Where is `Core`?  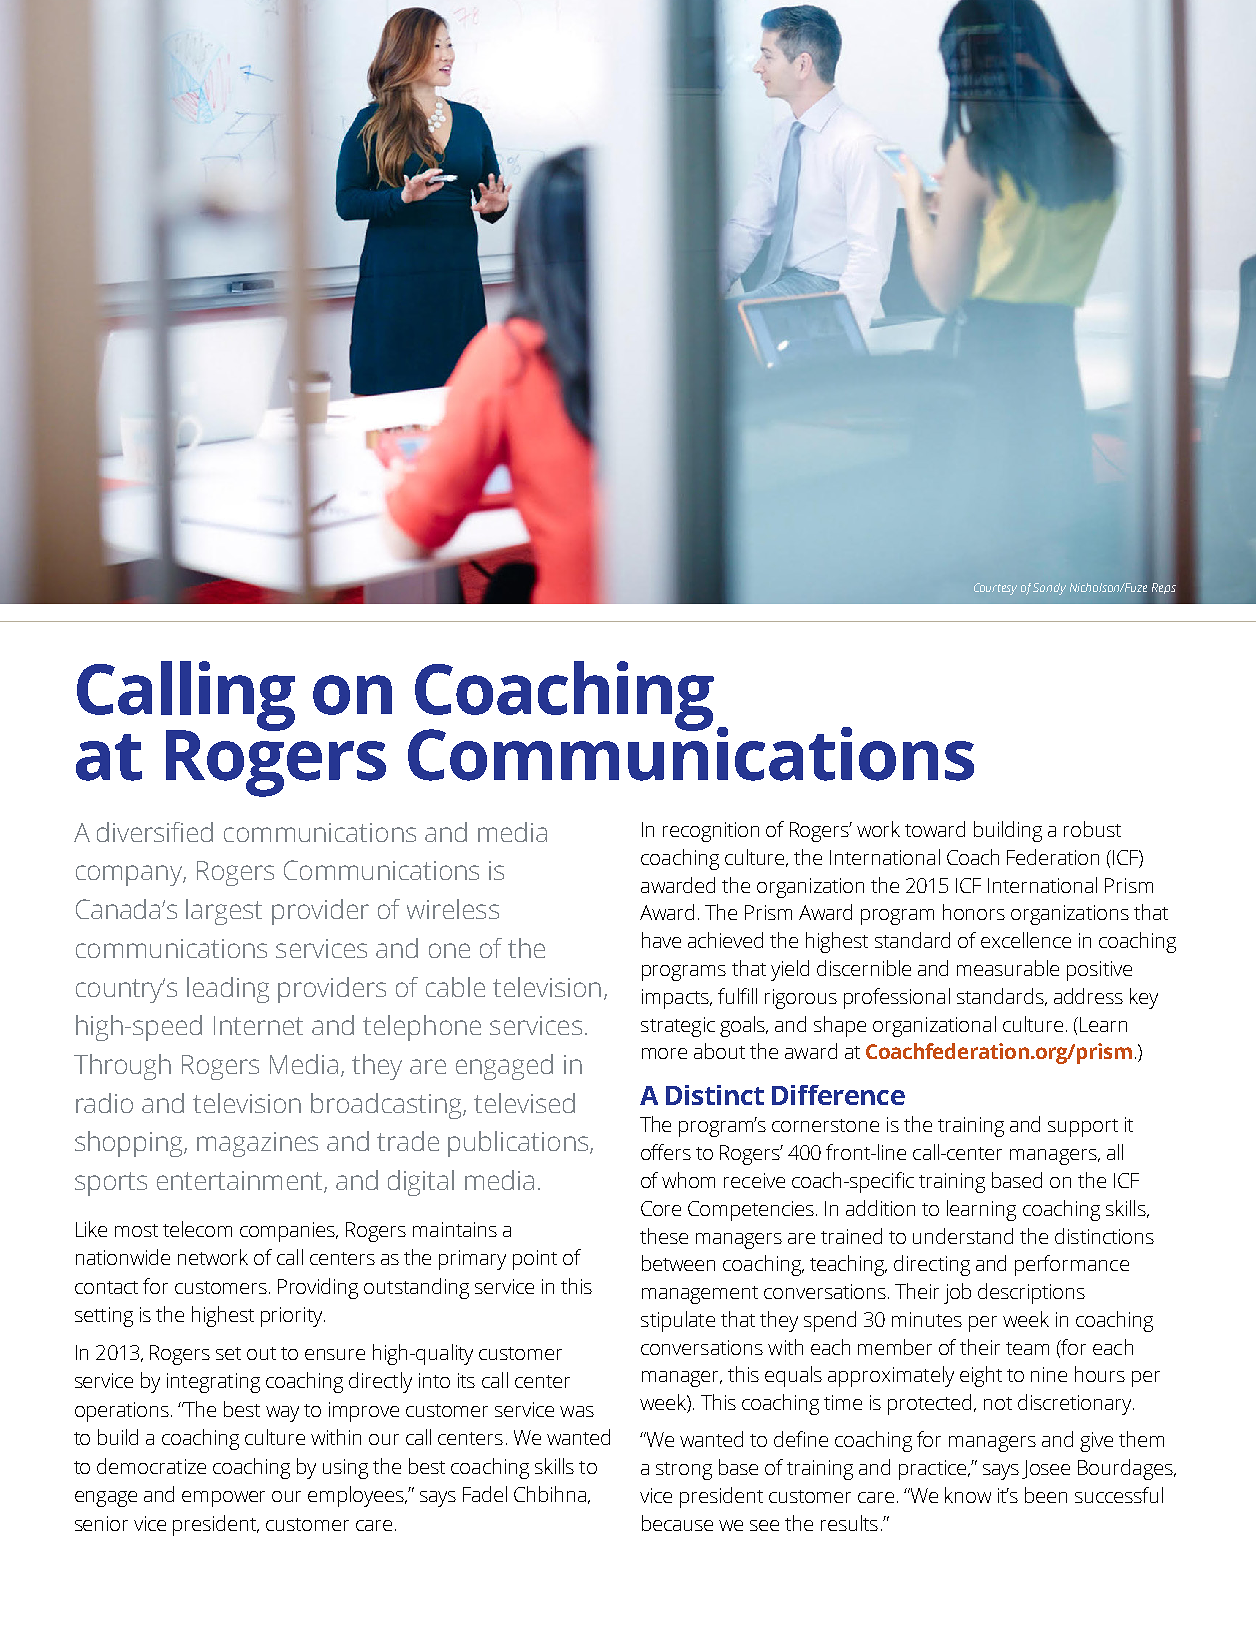
Core is located at coordinates (661, 1208).
